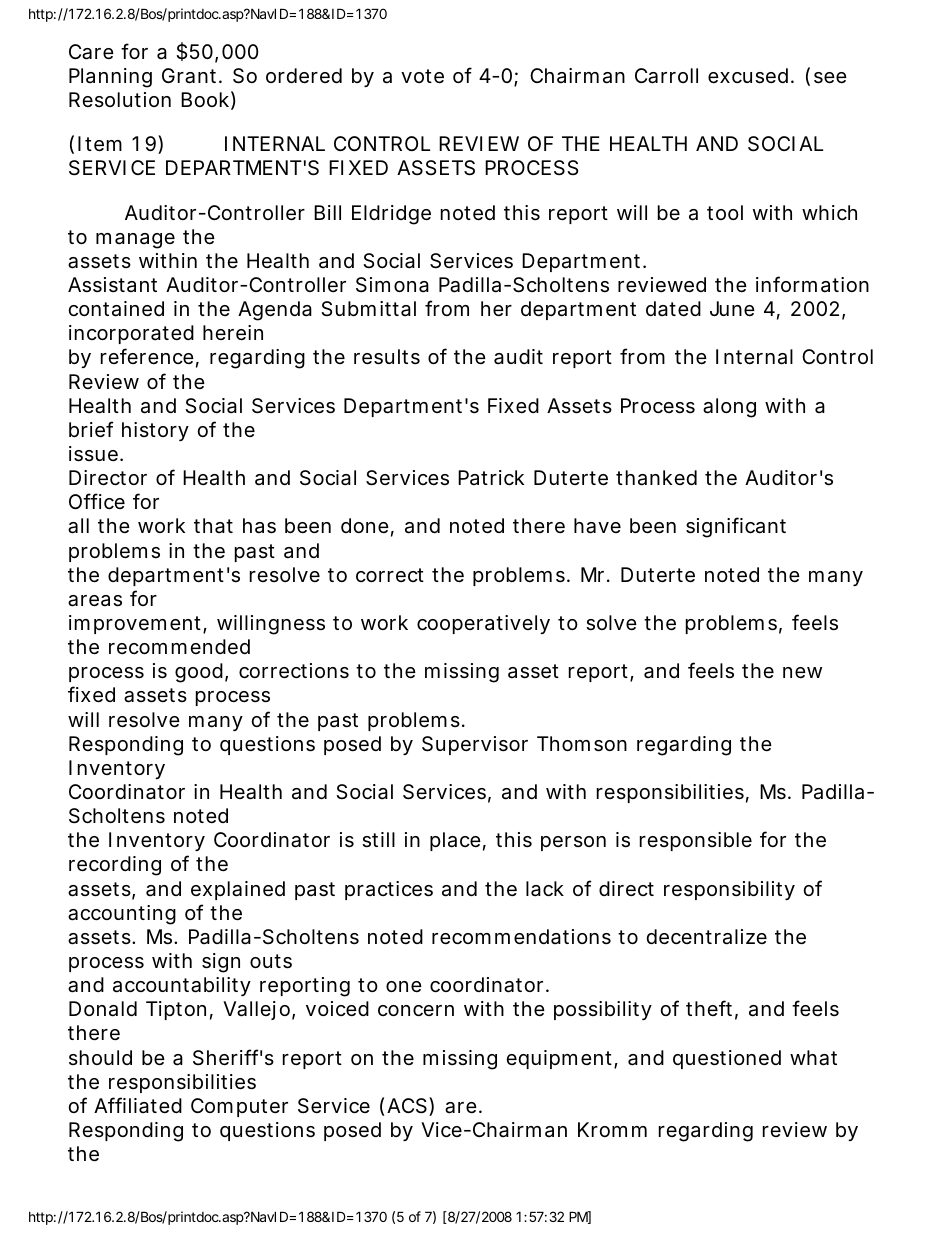 This document has height=1233, width=952. Describe the element at coordinates (422, 76) in the document. I see `vote` at that location.
